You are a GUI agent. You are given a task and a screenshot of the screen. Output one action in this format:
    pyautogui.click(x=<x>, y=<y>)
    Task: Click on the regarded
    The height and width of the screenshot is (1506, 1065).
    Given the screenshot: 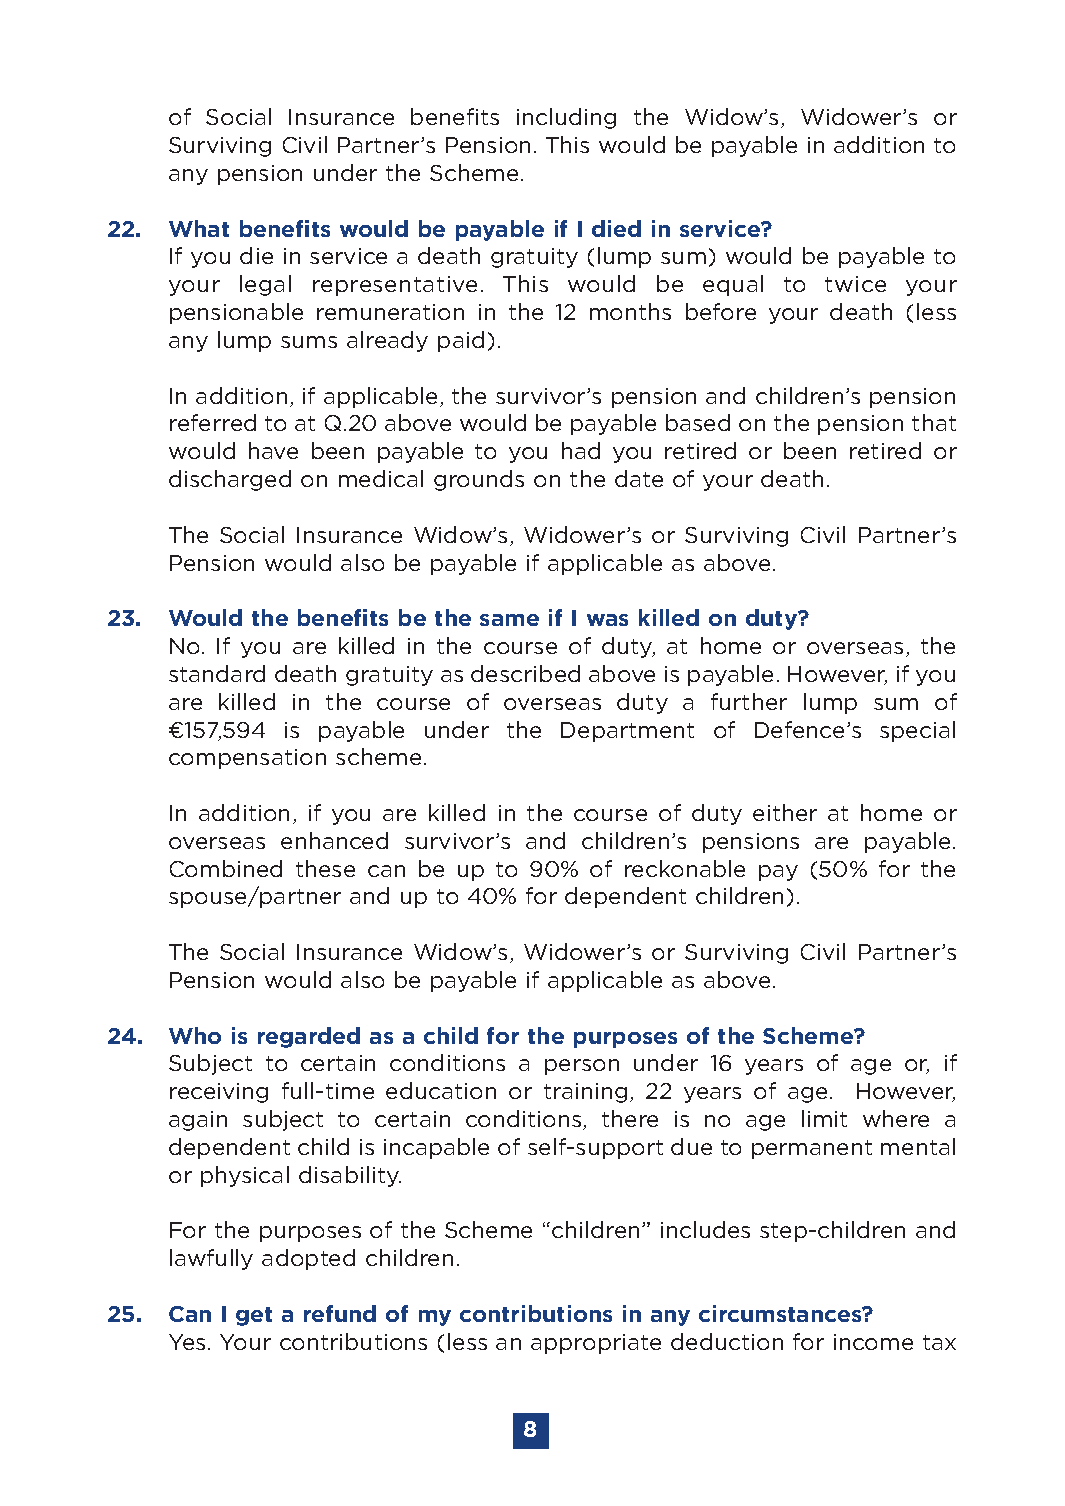 What is the action you would take?
    pyautogui.click(x=309, y=1037)
